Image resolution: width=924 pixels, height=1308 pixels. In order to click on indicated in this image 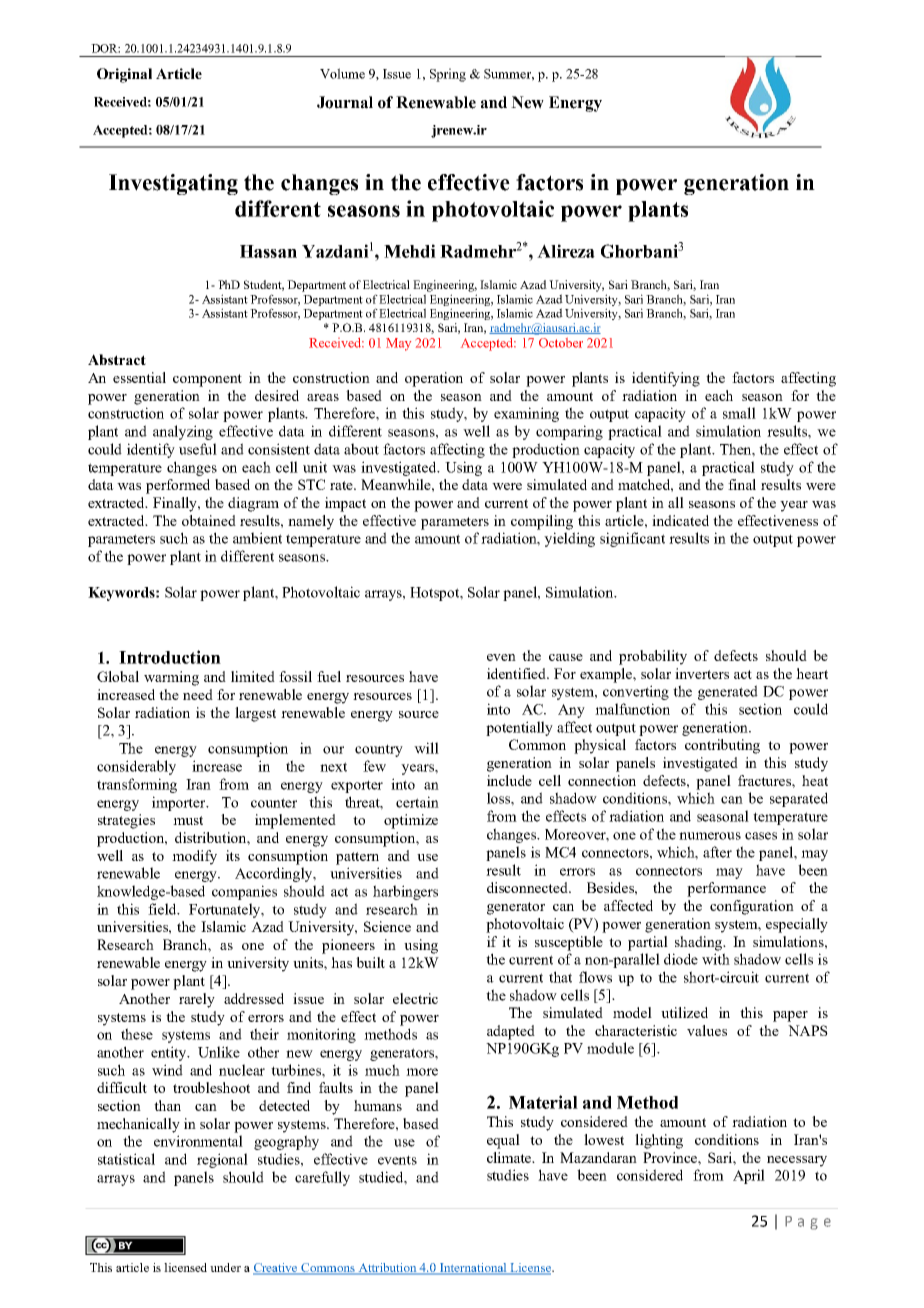, I will do `click(680, 520)`.
